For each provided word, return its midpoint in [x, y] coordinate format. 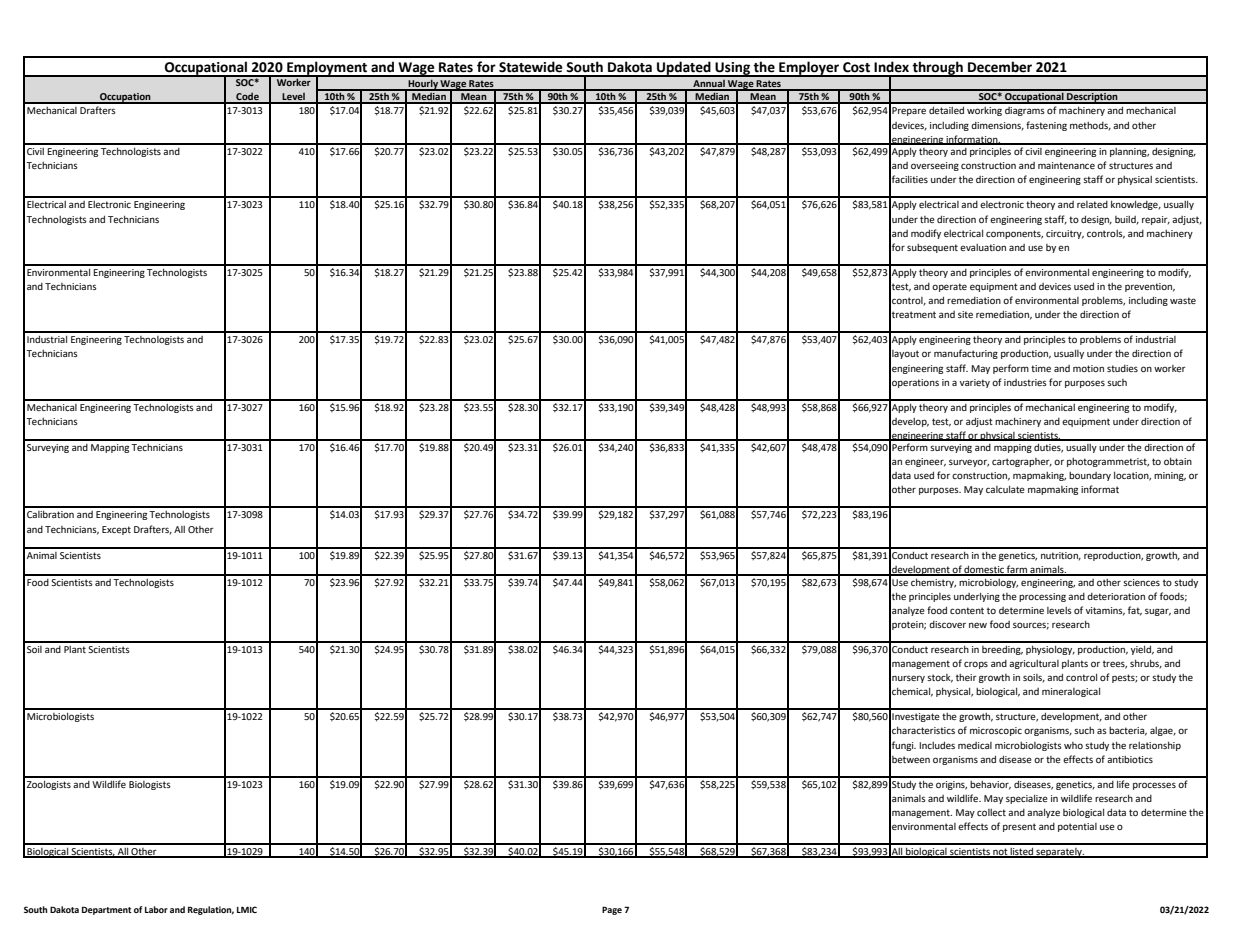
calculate [1005, 489]
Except [116, 530]
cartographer [1022, 462]
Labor [156, 909]
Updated [684, 69]
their [966, 677]
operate [949, 287]
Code [247, 98]
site [965, 314]
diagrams [1025, 111]
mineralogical [1071, 692]
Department [107, 910]
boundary [1090, 476]
